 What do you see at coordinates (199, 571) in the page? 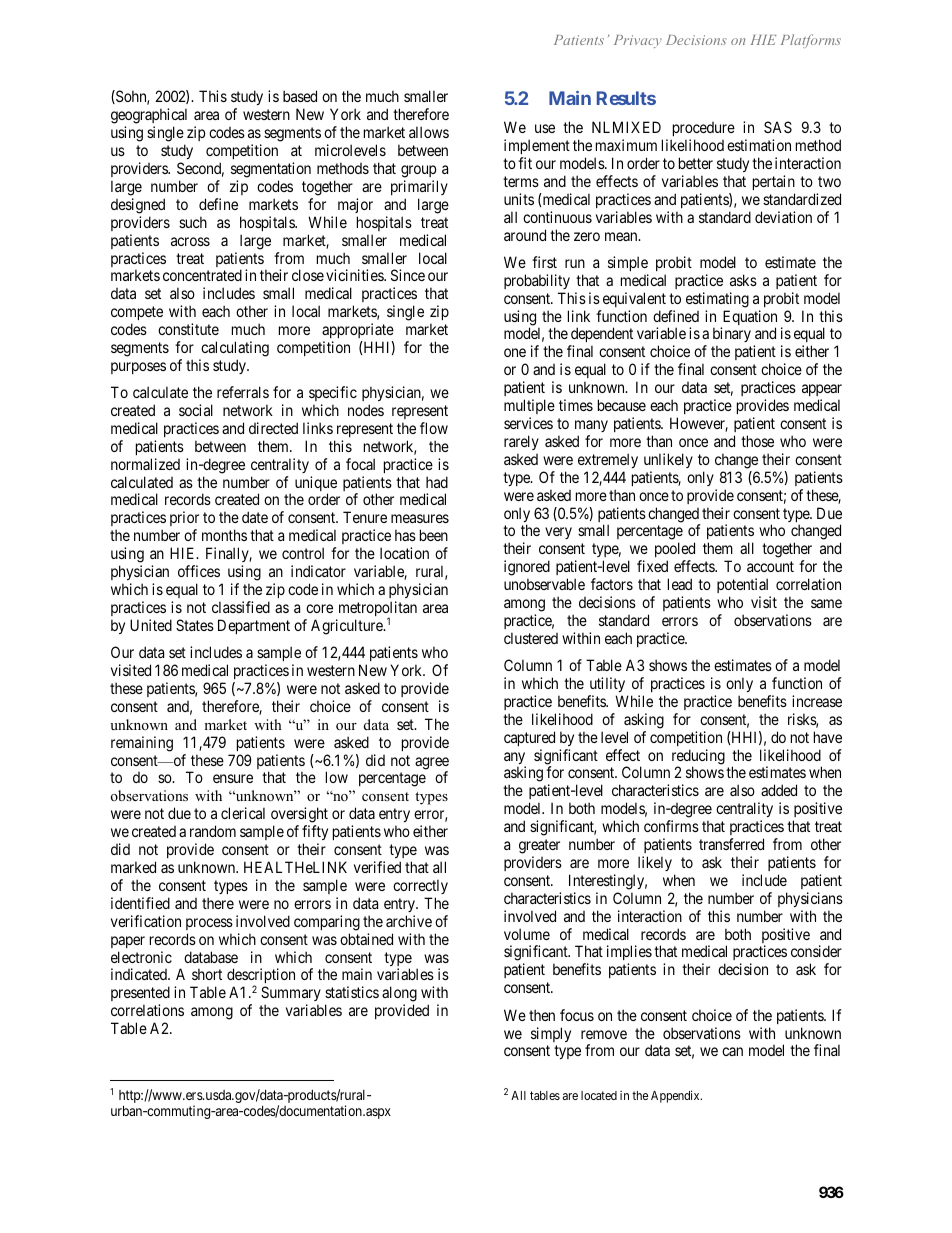
I see `offices` at bounding box center [199, 571].
